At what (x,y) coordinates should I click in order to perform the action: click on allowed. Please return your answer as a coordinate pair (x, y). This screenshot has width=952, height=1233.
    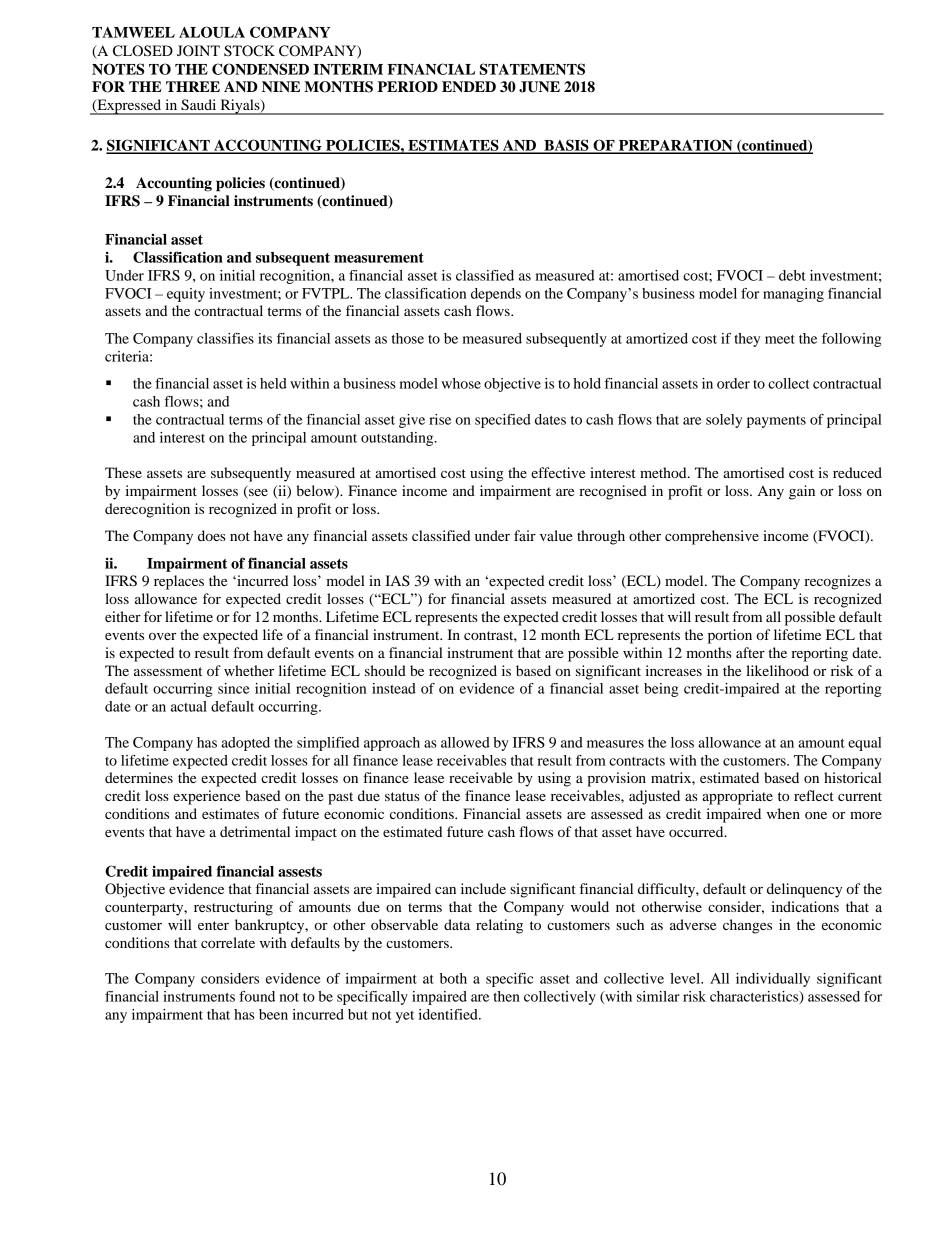
    Looking at the image, I should click on (465, 742).
